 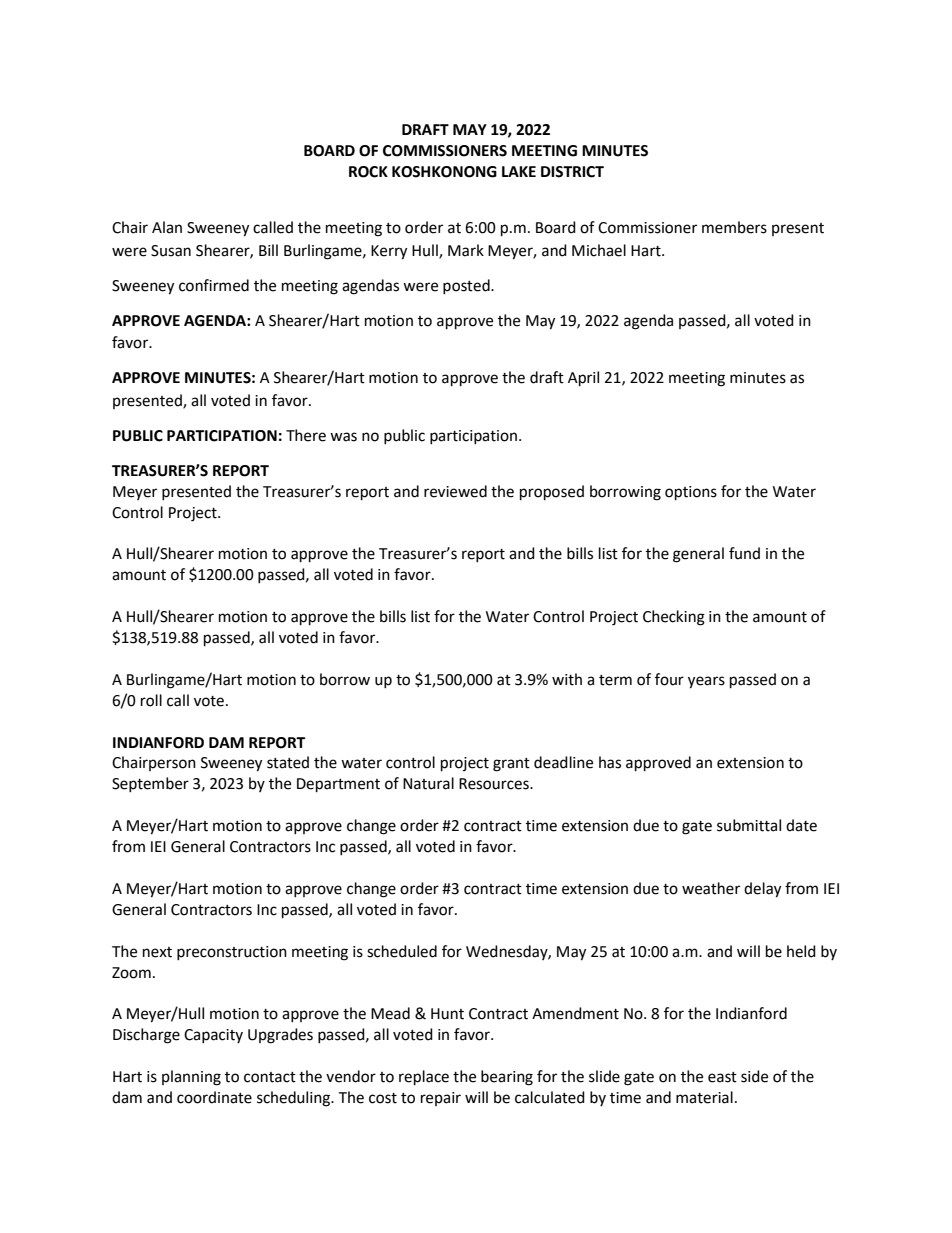 What do you see at coordinates (191, 1078) in the document?
I see `planning` at bounding box center [191, 1078].
